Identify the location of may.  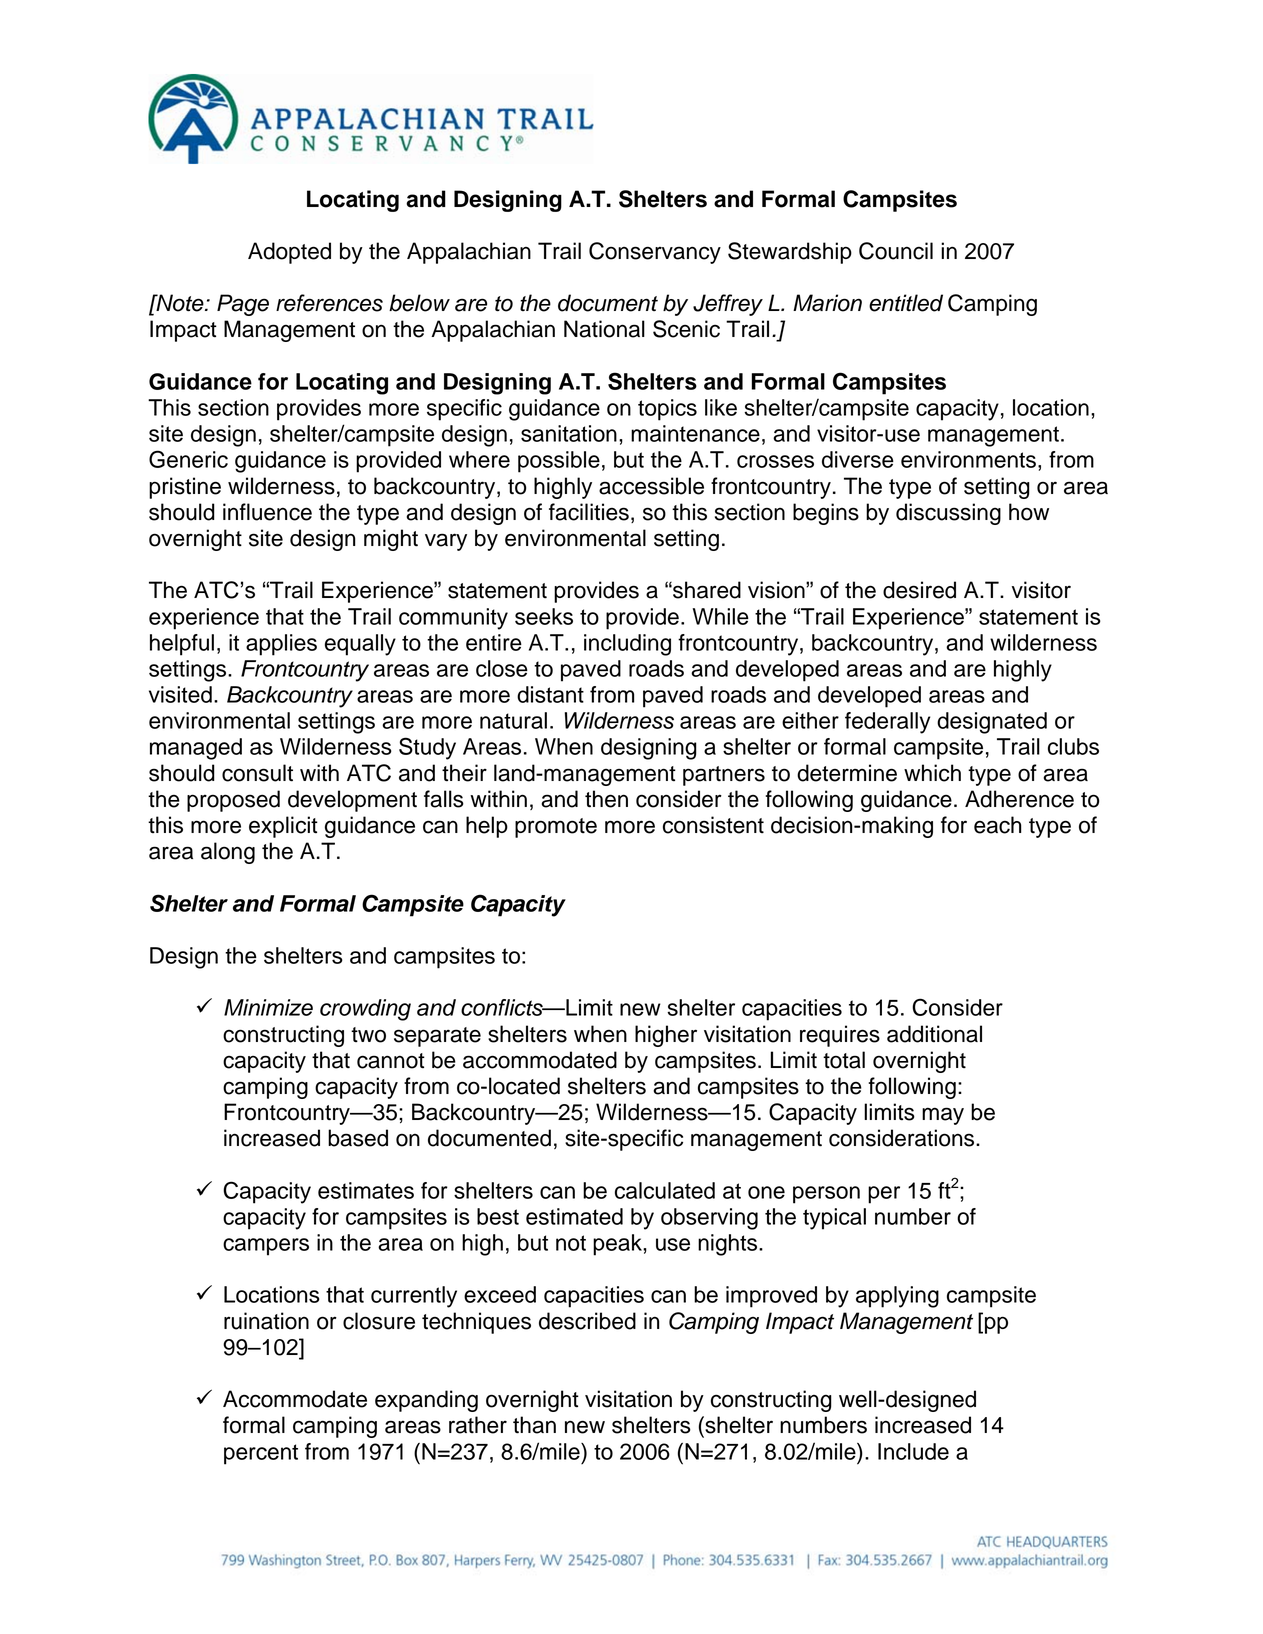
(943, 1116).
